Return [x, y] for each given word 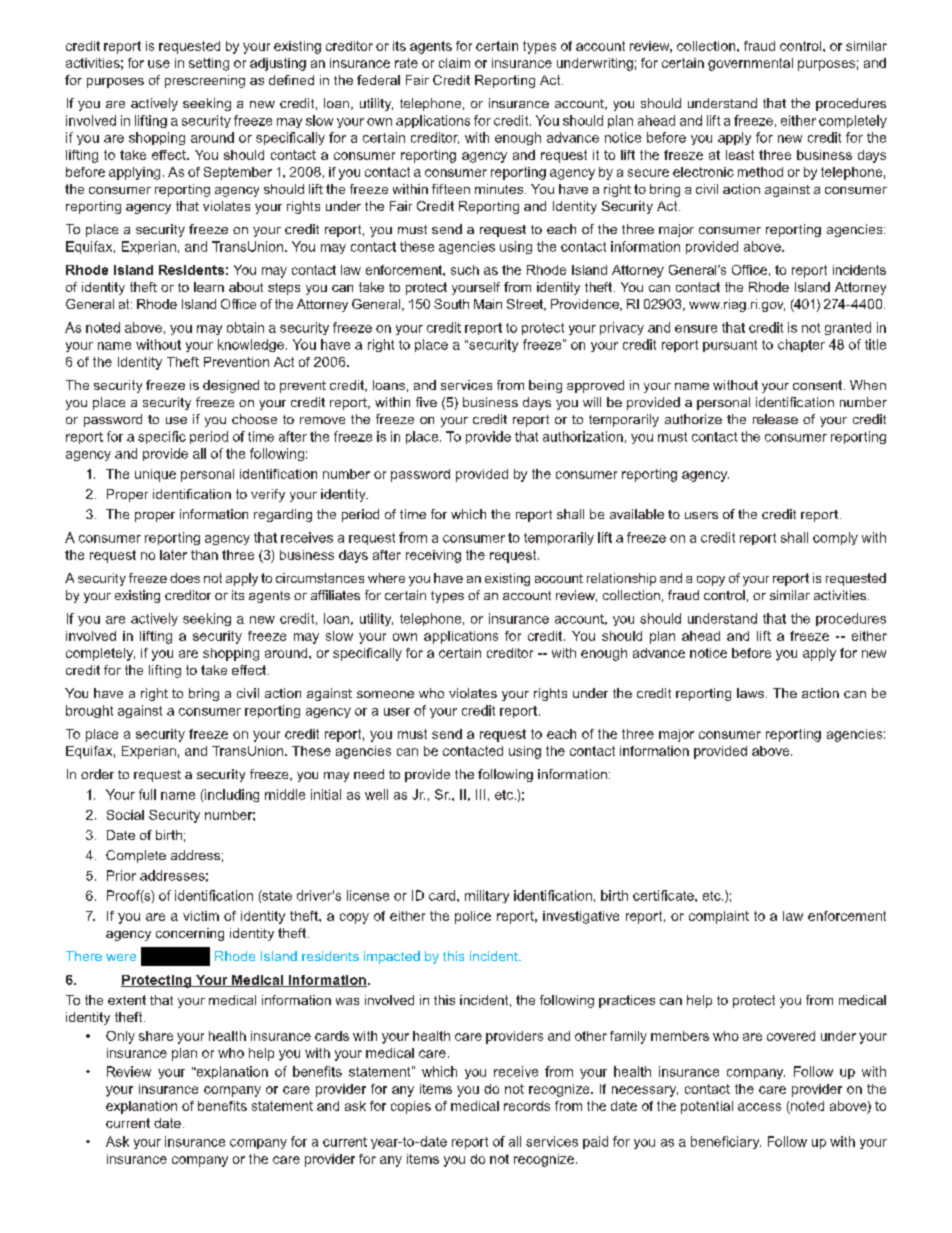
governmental [750, 64]
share [156, 1036]
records [527, 1106]
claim [454, 63]
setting [209, 64]
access [759, 1107]
